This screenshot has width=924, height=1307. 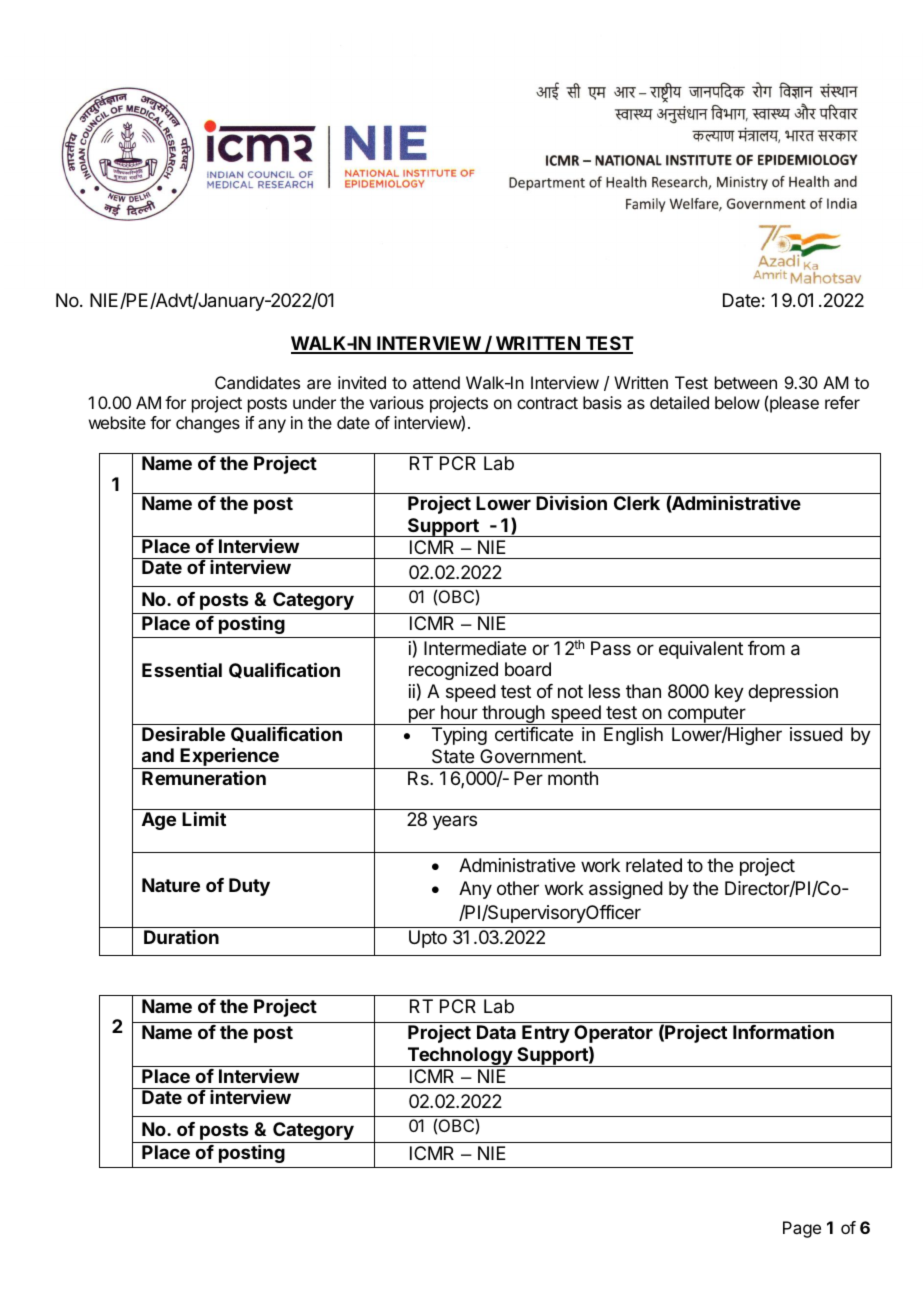 What do you see at coordinates (496, 1032) in the screenshot?
I see `Data` at bounding box center [496, 1032].
